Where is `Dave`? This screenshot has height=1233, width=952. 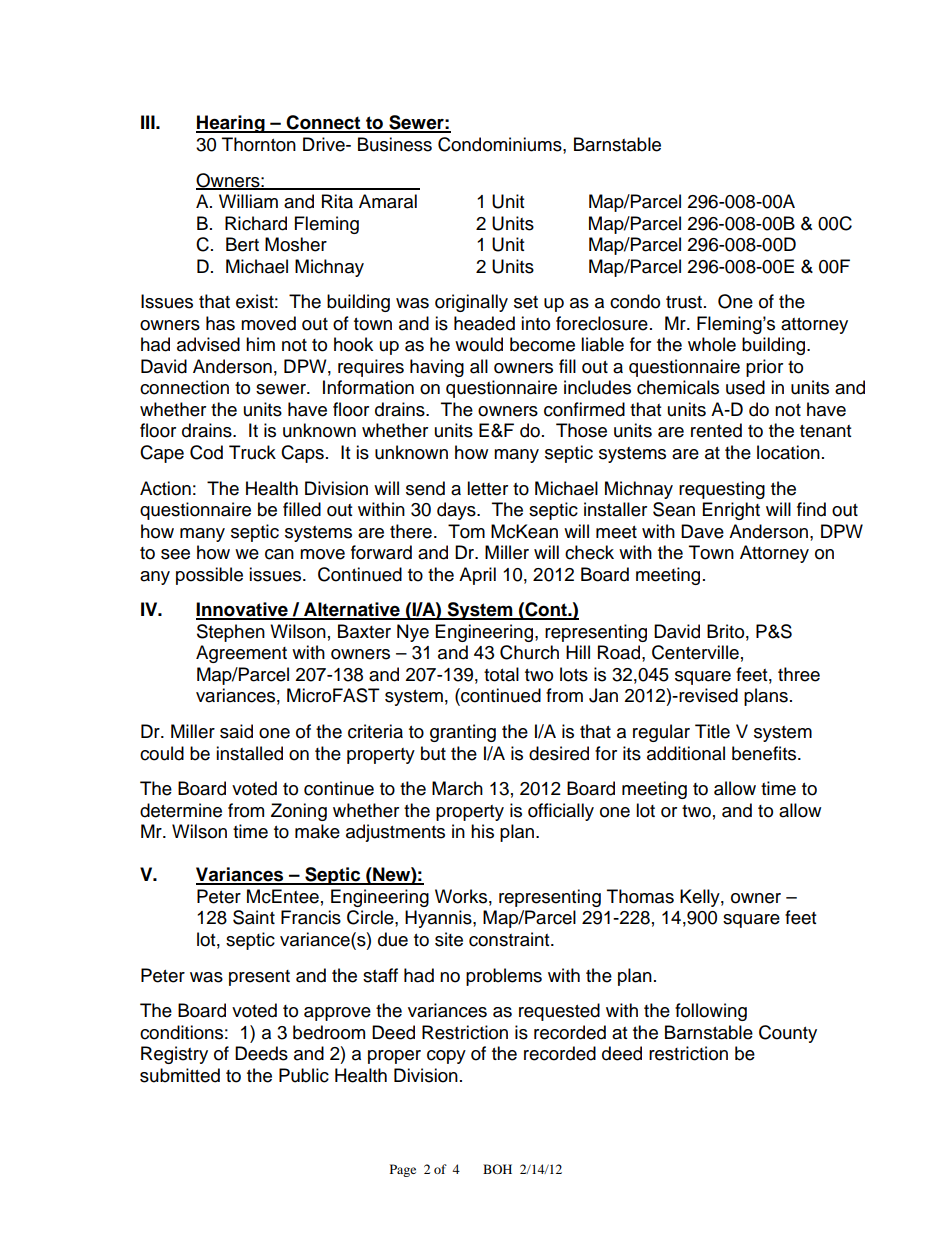
Dave is located at coordinates (702, 531).
